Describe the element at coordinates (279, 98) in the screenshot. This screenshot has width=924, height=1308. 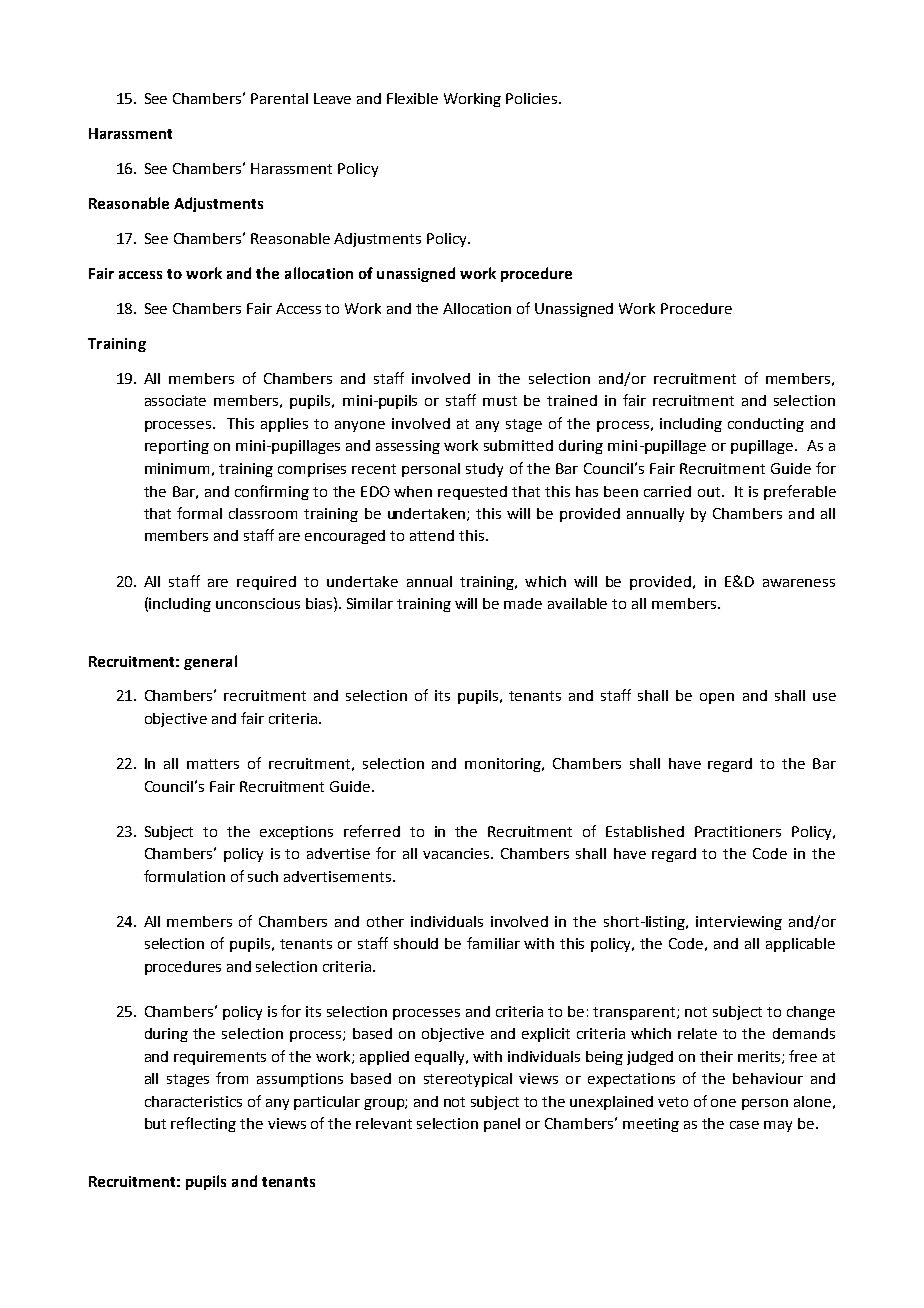
I see `Parental` at that location.
